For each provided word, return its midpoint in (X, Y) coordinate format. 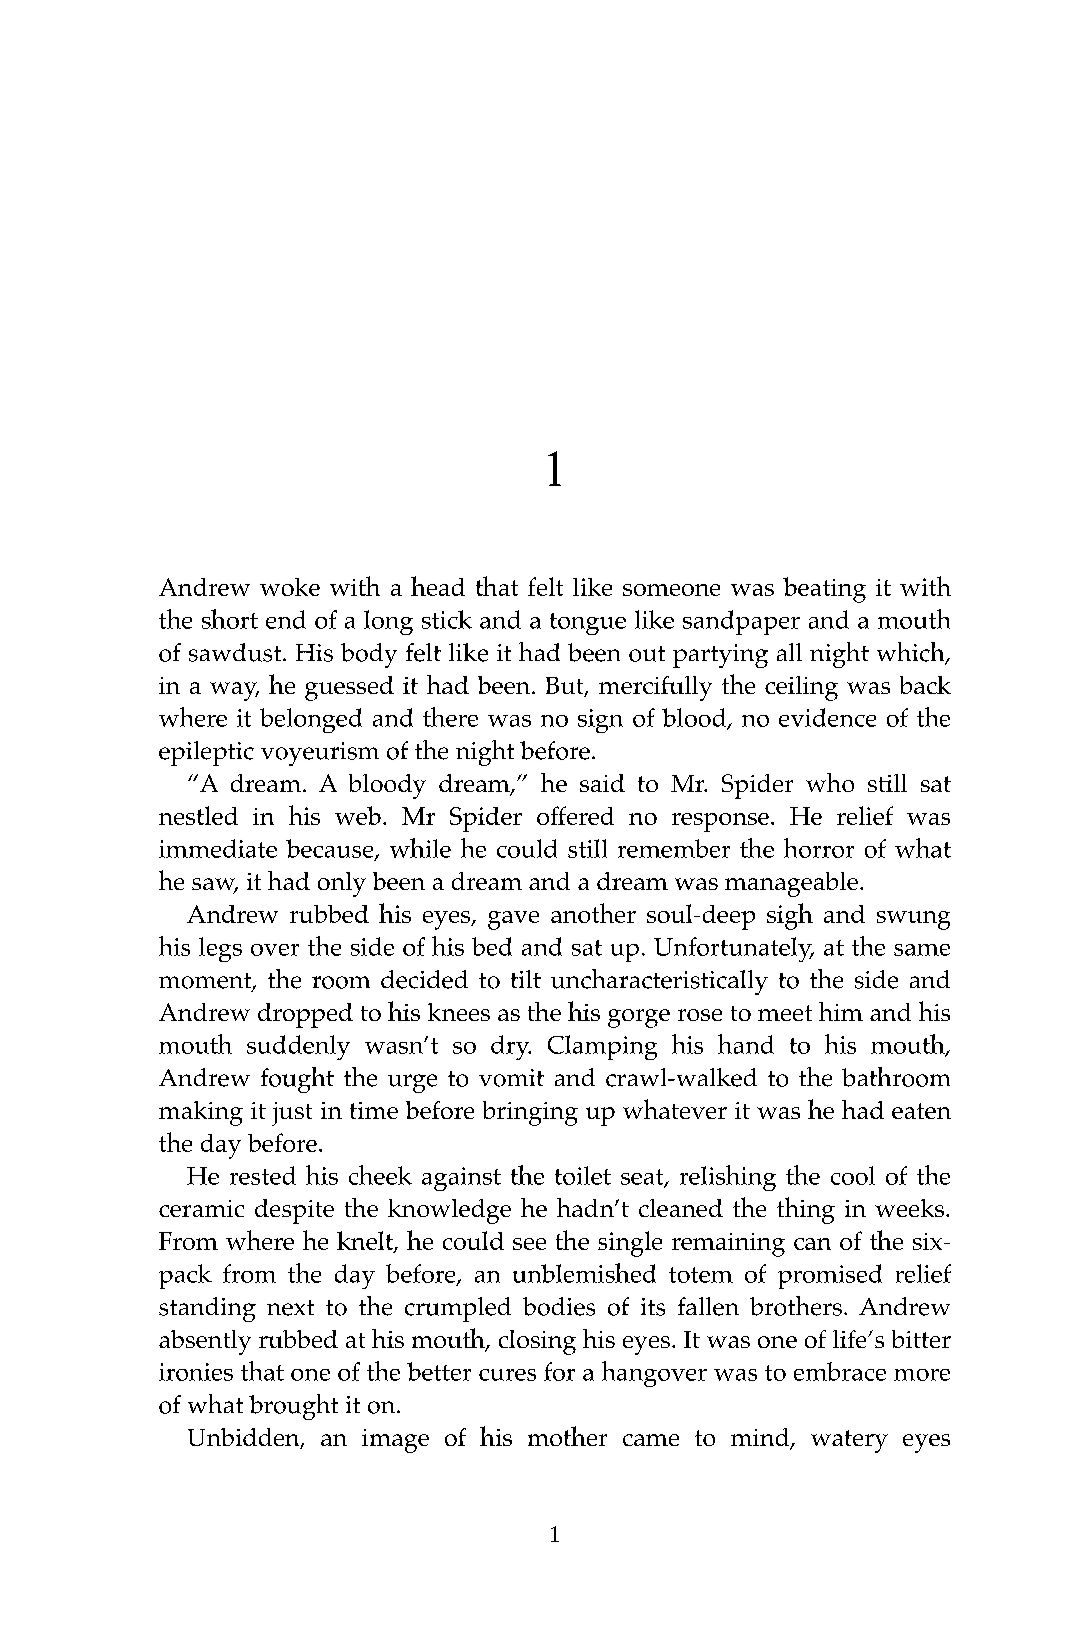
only (342, 884)
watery (849, 1441)
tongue (588, 624)
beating (824, 590)
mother (567, 1436)
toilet (583, 1175)
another (593, 913)
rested (263, 1175)
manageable (791, 884)
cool (853, 1175)
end (286, 619)
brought (293, 1407)
